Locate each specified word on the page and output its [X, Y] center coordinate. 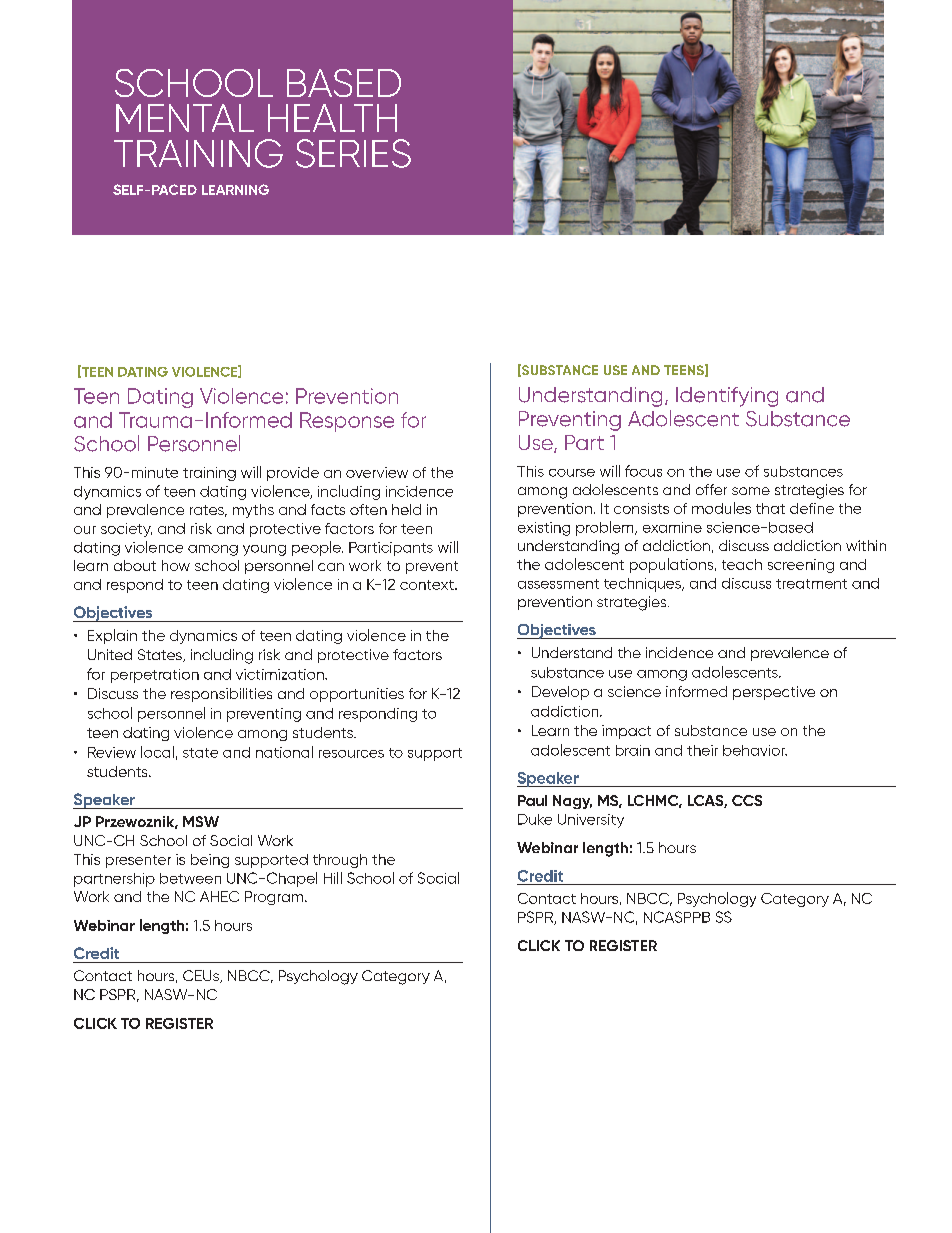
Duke [535, 819]
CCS [747, 800]
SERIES [353, 153]
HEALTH [332, 118]
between [190, 878]
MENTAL [185, 118]
